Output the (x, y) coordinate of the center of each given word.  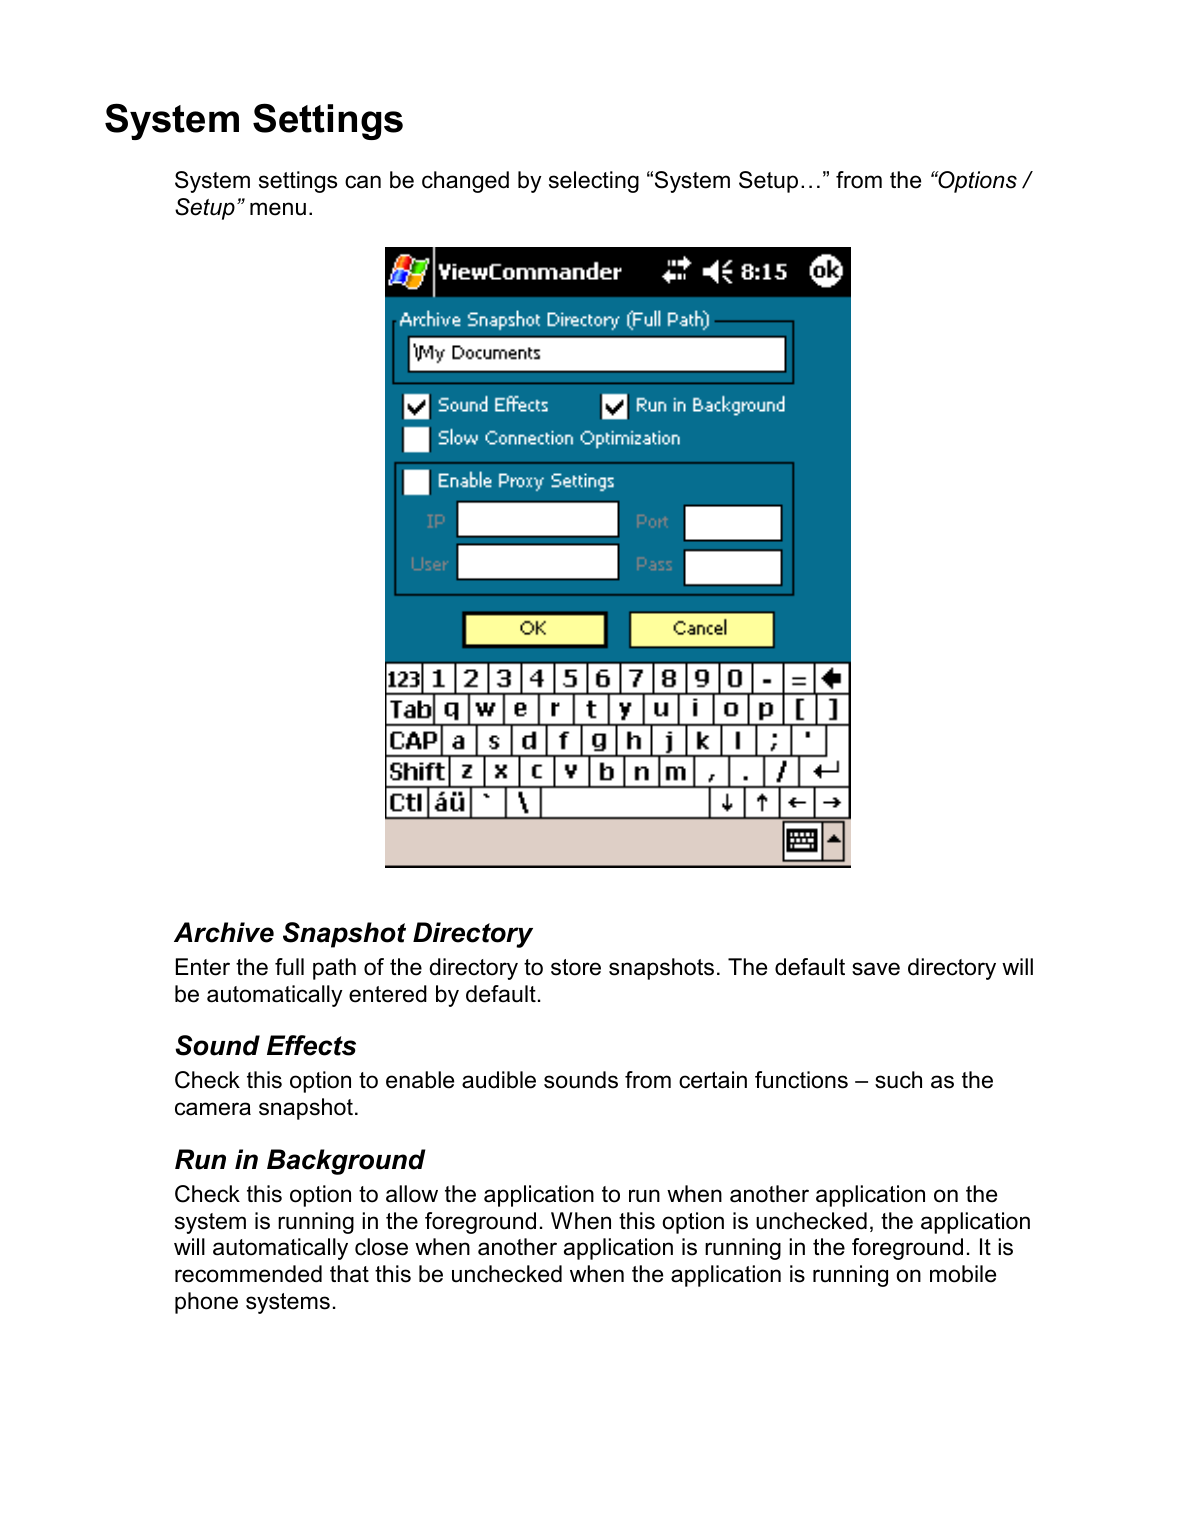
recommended (248, 1274)
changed (465, 182)
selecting (594, 182)
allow (412, 1194)
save (876, 969)
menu (278, 209)
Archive (224, 932)
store (576, 967)
